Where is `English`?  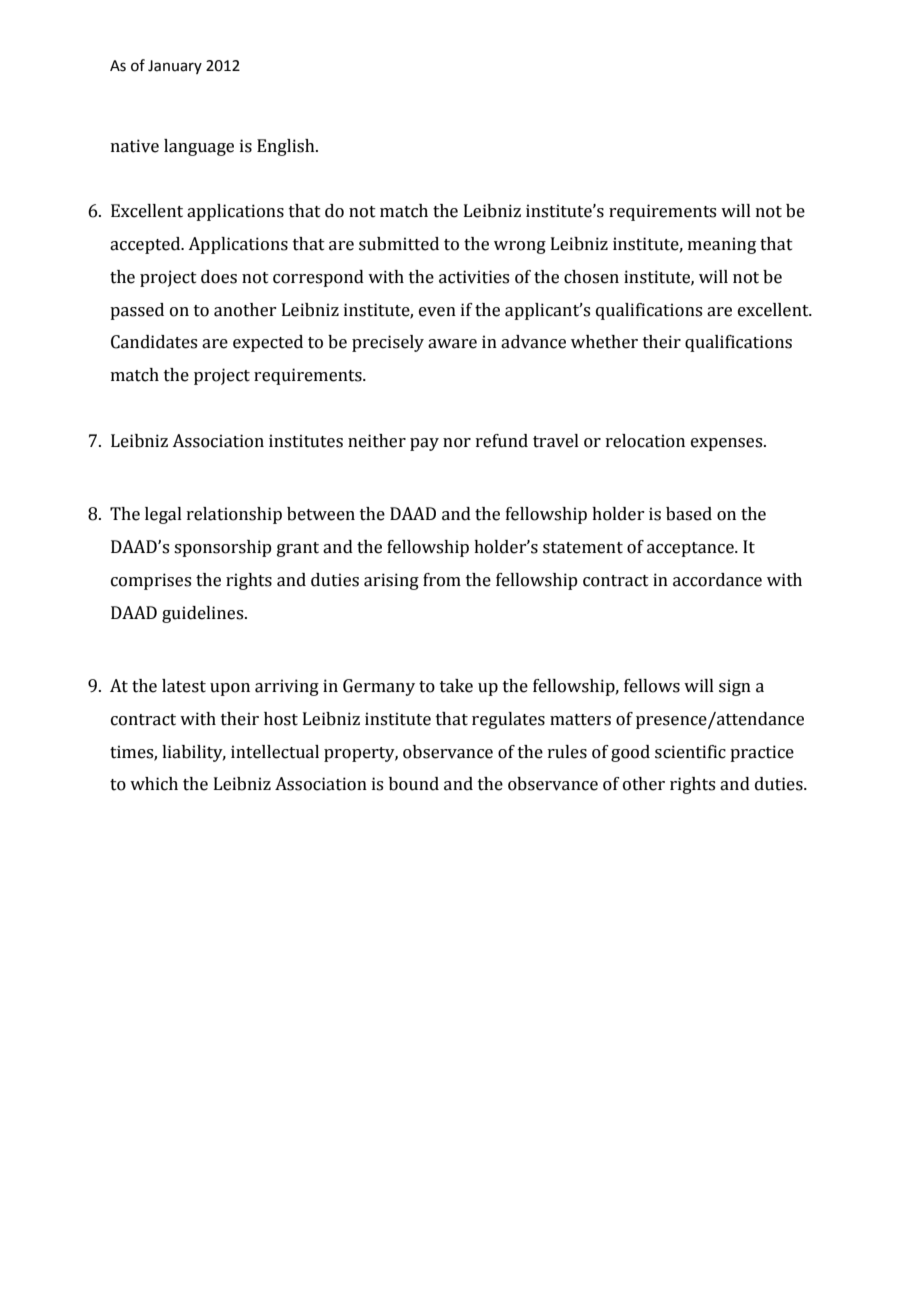 English is located at coordinates (287, 147).
